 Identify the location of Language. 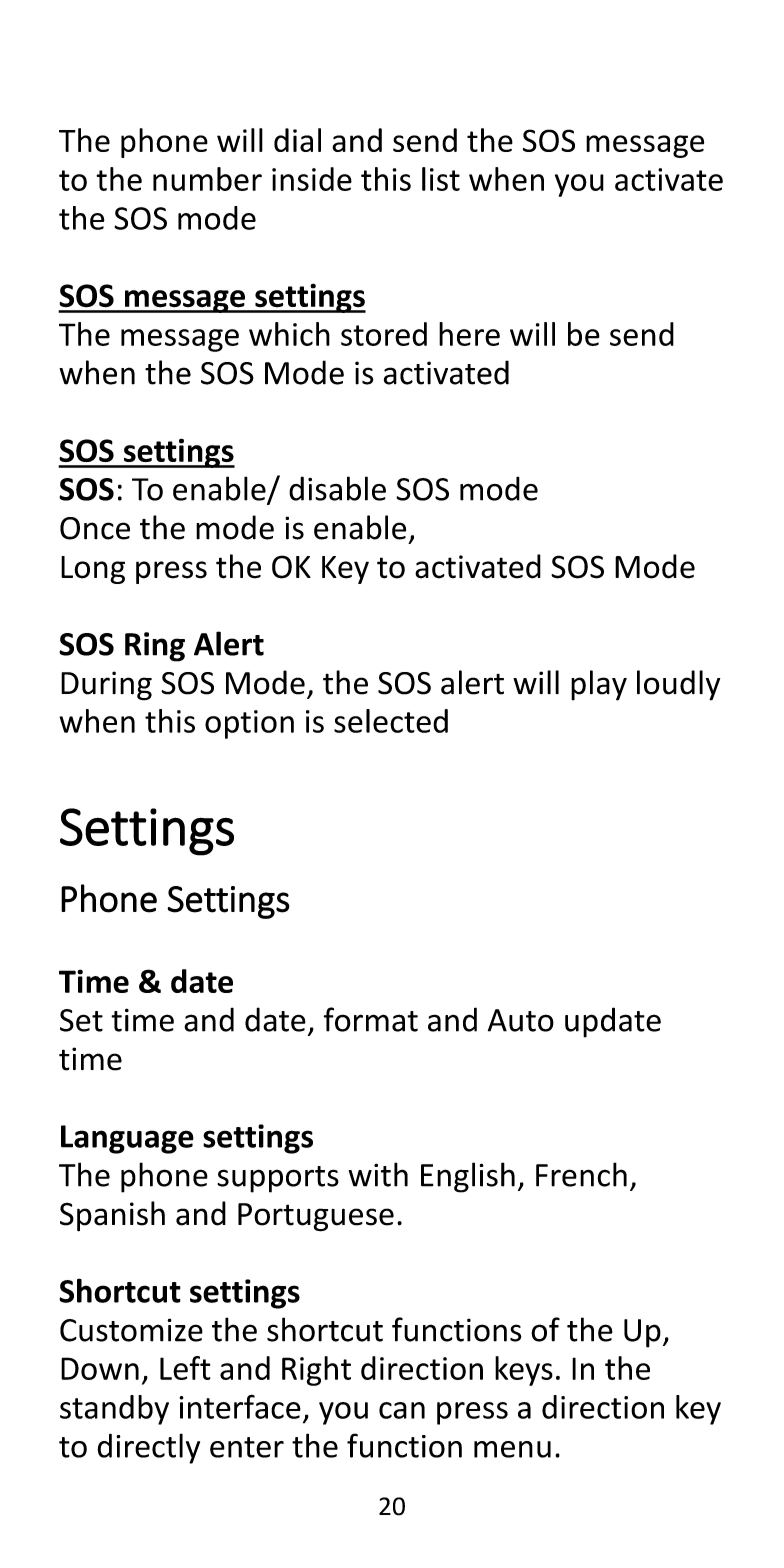
(127, 1139).
